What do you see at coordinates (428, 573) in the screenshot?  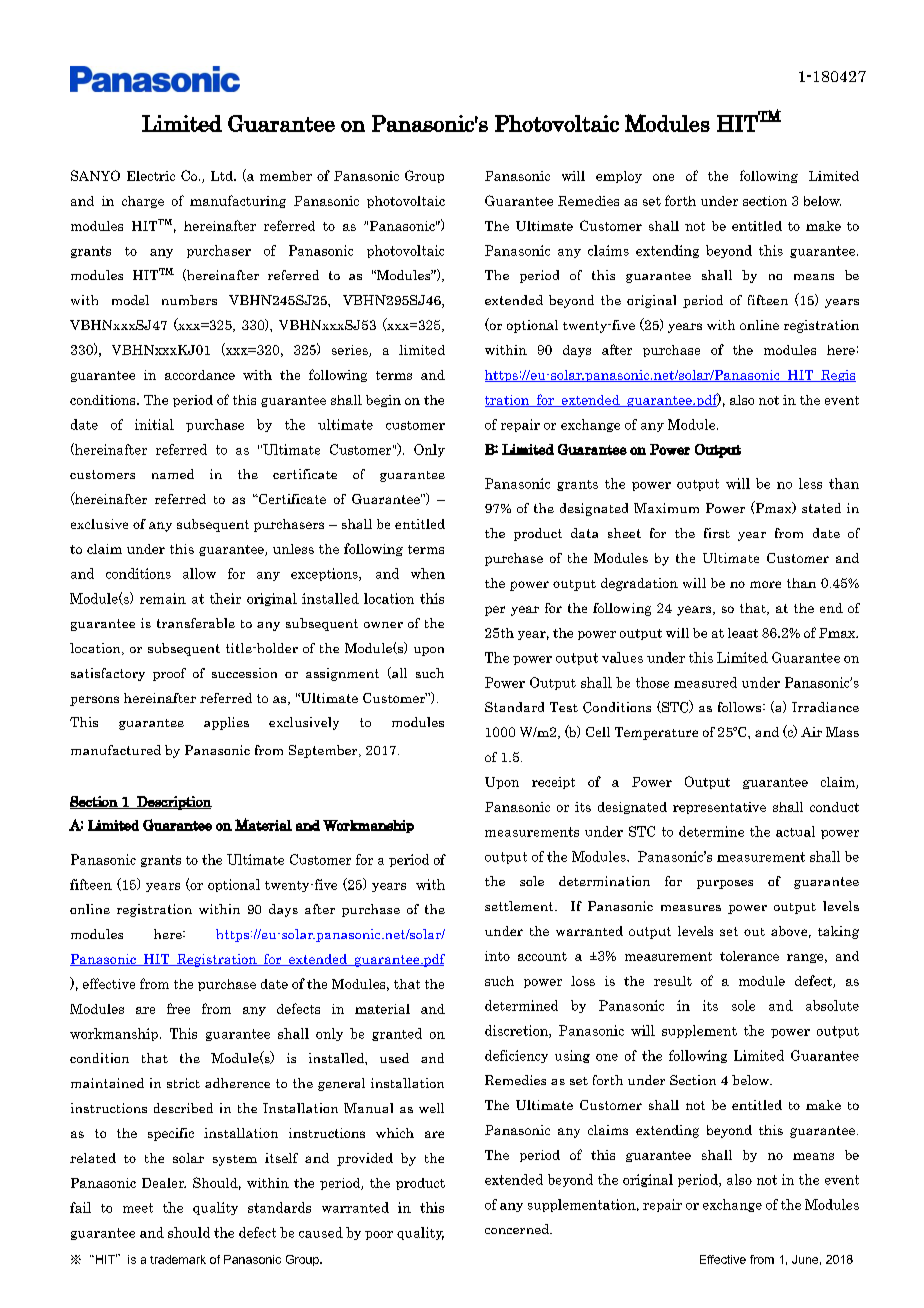 I see `when` at bounding box center [428, 573].
